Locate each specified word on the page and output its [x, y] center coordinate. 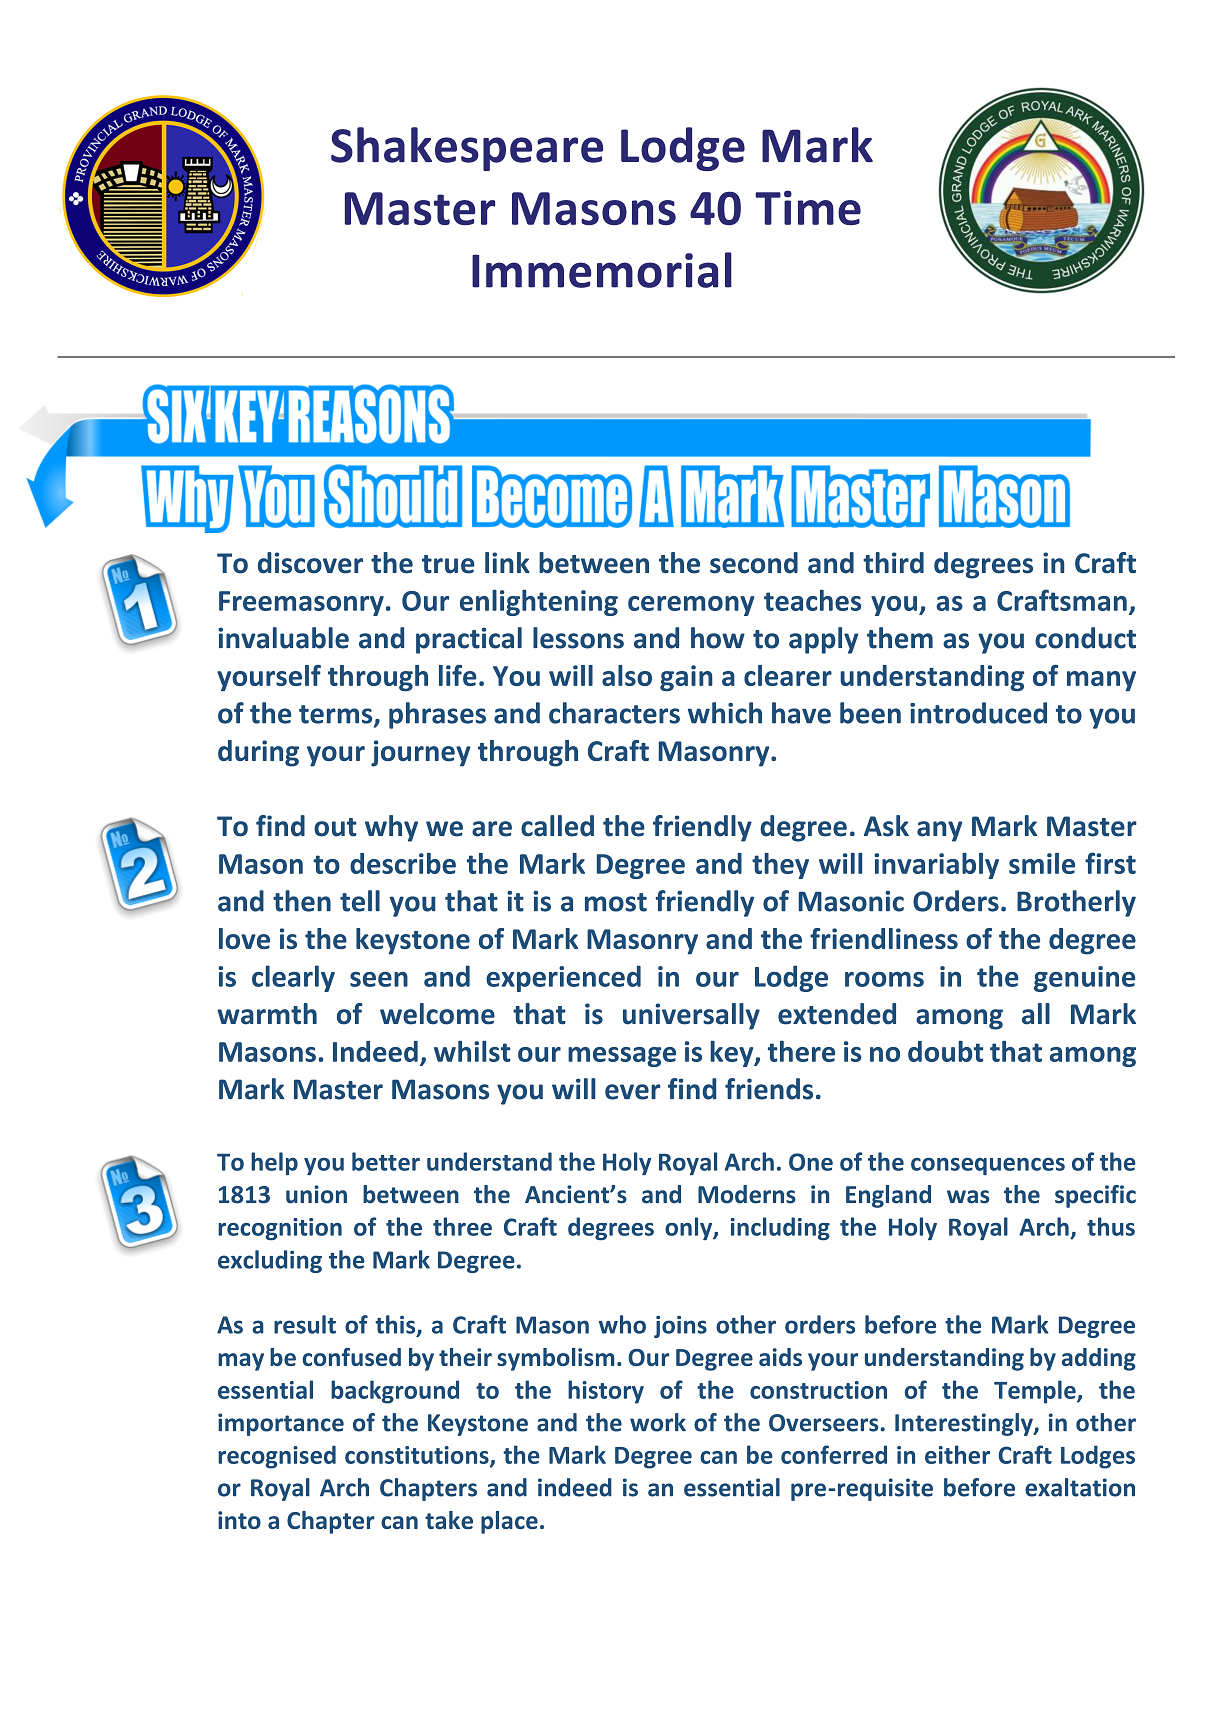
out [335, 827]
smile [1042, 863]
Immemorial [602, 270]
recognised [277, 1457]
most [616, 902]
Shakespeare [467, 149]
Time [808, 207]
